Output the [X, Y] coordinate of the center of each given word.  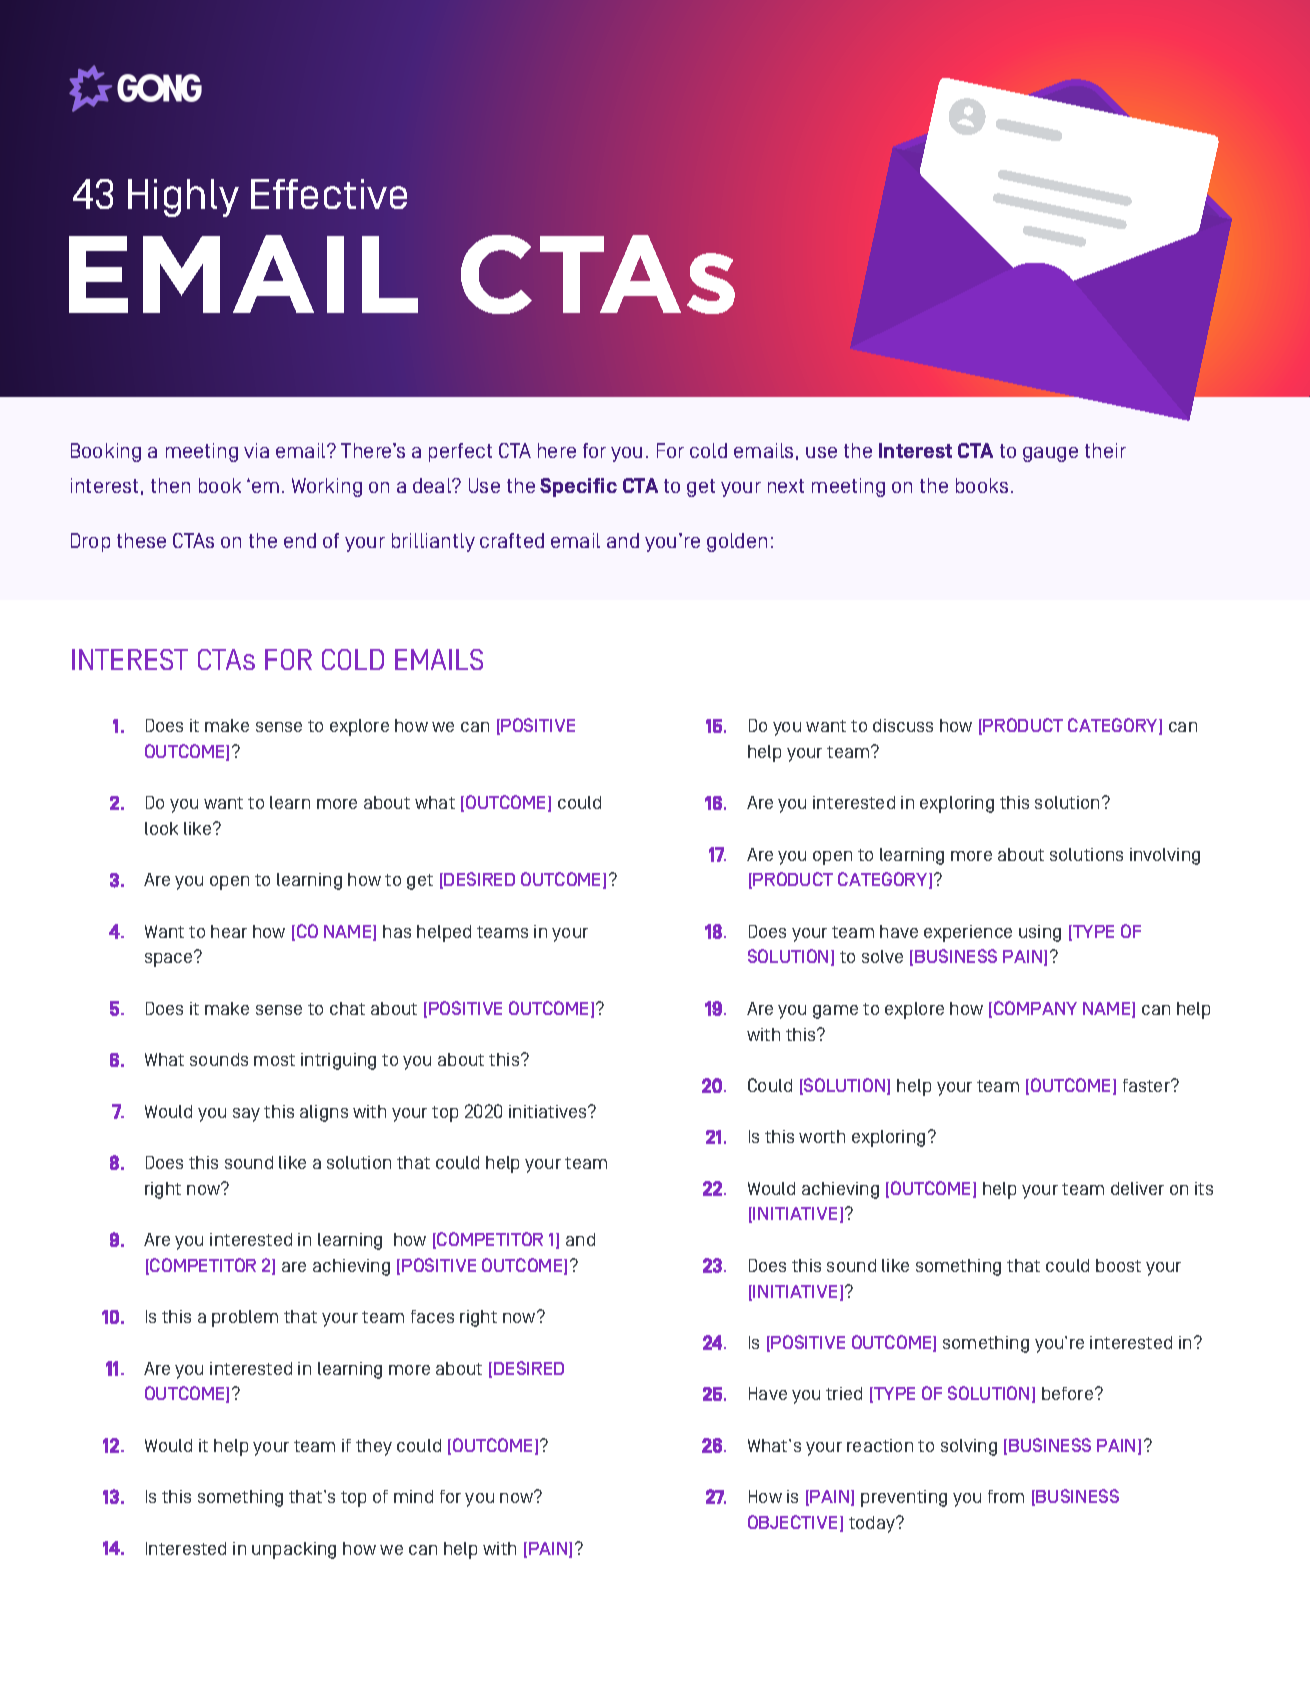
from [1006, 1496]
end [300, 540]
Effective [329, 194]
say [246, 1115]
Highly [183, 198]
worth [822, 1136]
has [397, 931]
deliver [1137, 1188]
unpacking [294, 1550]
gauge [1050, 454]
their [1105, 450]
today [873, 1524]
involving [1165, 856]
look [161, 828]
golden [737, 542]
